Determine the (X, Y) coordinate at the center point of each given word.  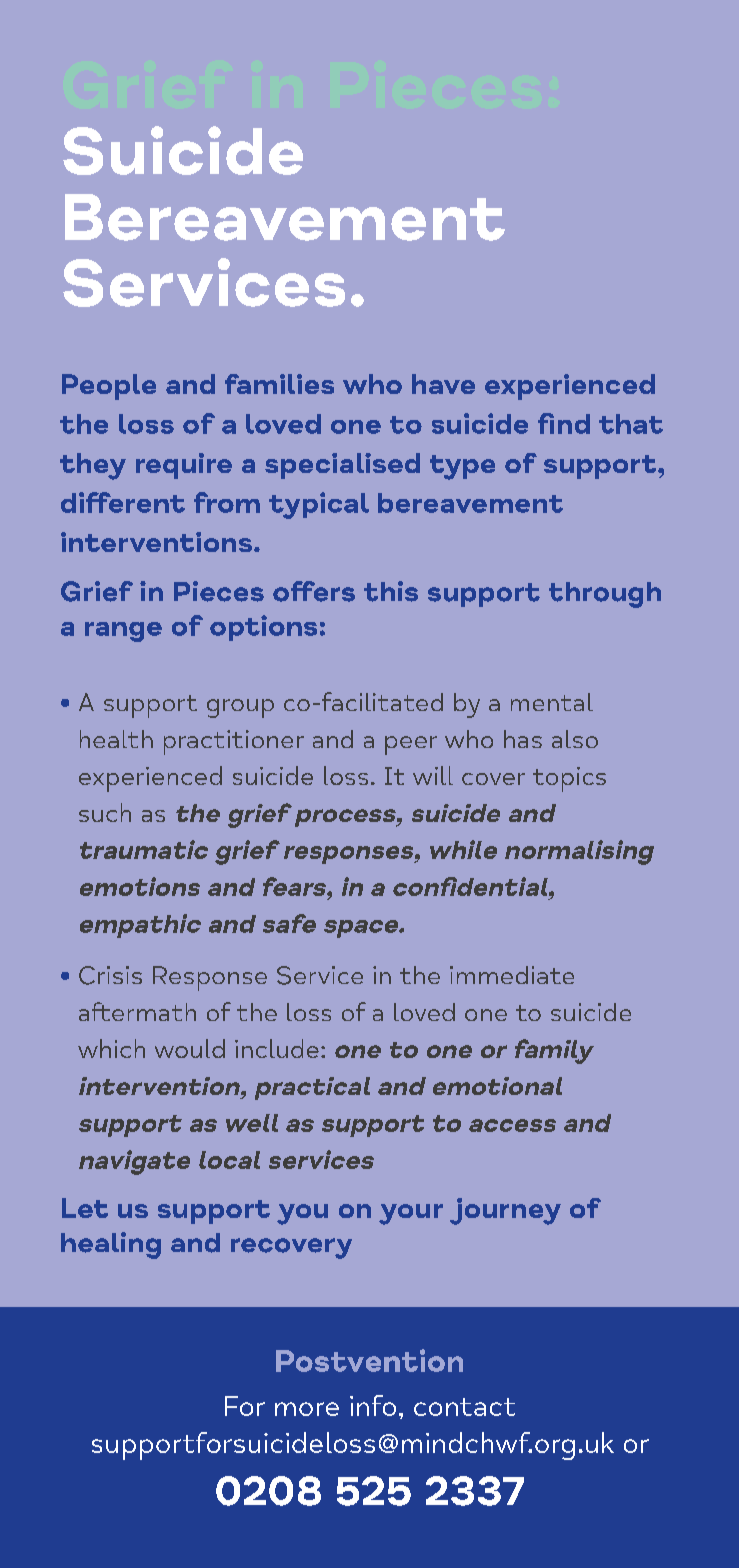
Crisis (110, 975)
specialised (342, 466)
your (411, 1214)
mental (552, 702)
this (391, 591)
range (123, 632)
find (564, 423)
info (373, 1405)
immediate (512, 975)
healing (111, 1245)
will (433, 775)
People (109, 387)
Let (85, 1208)
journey (505, 1211)
